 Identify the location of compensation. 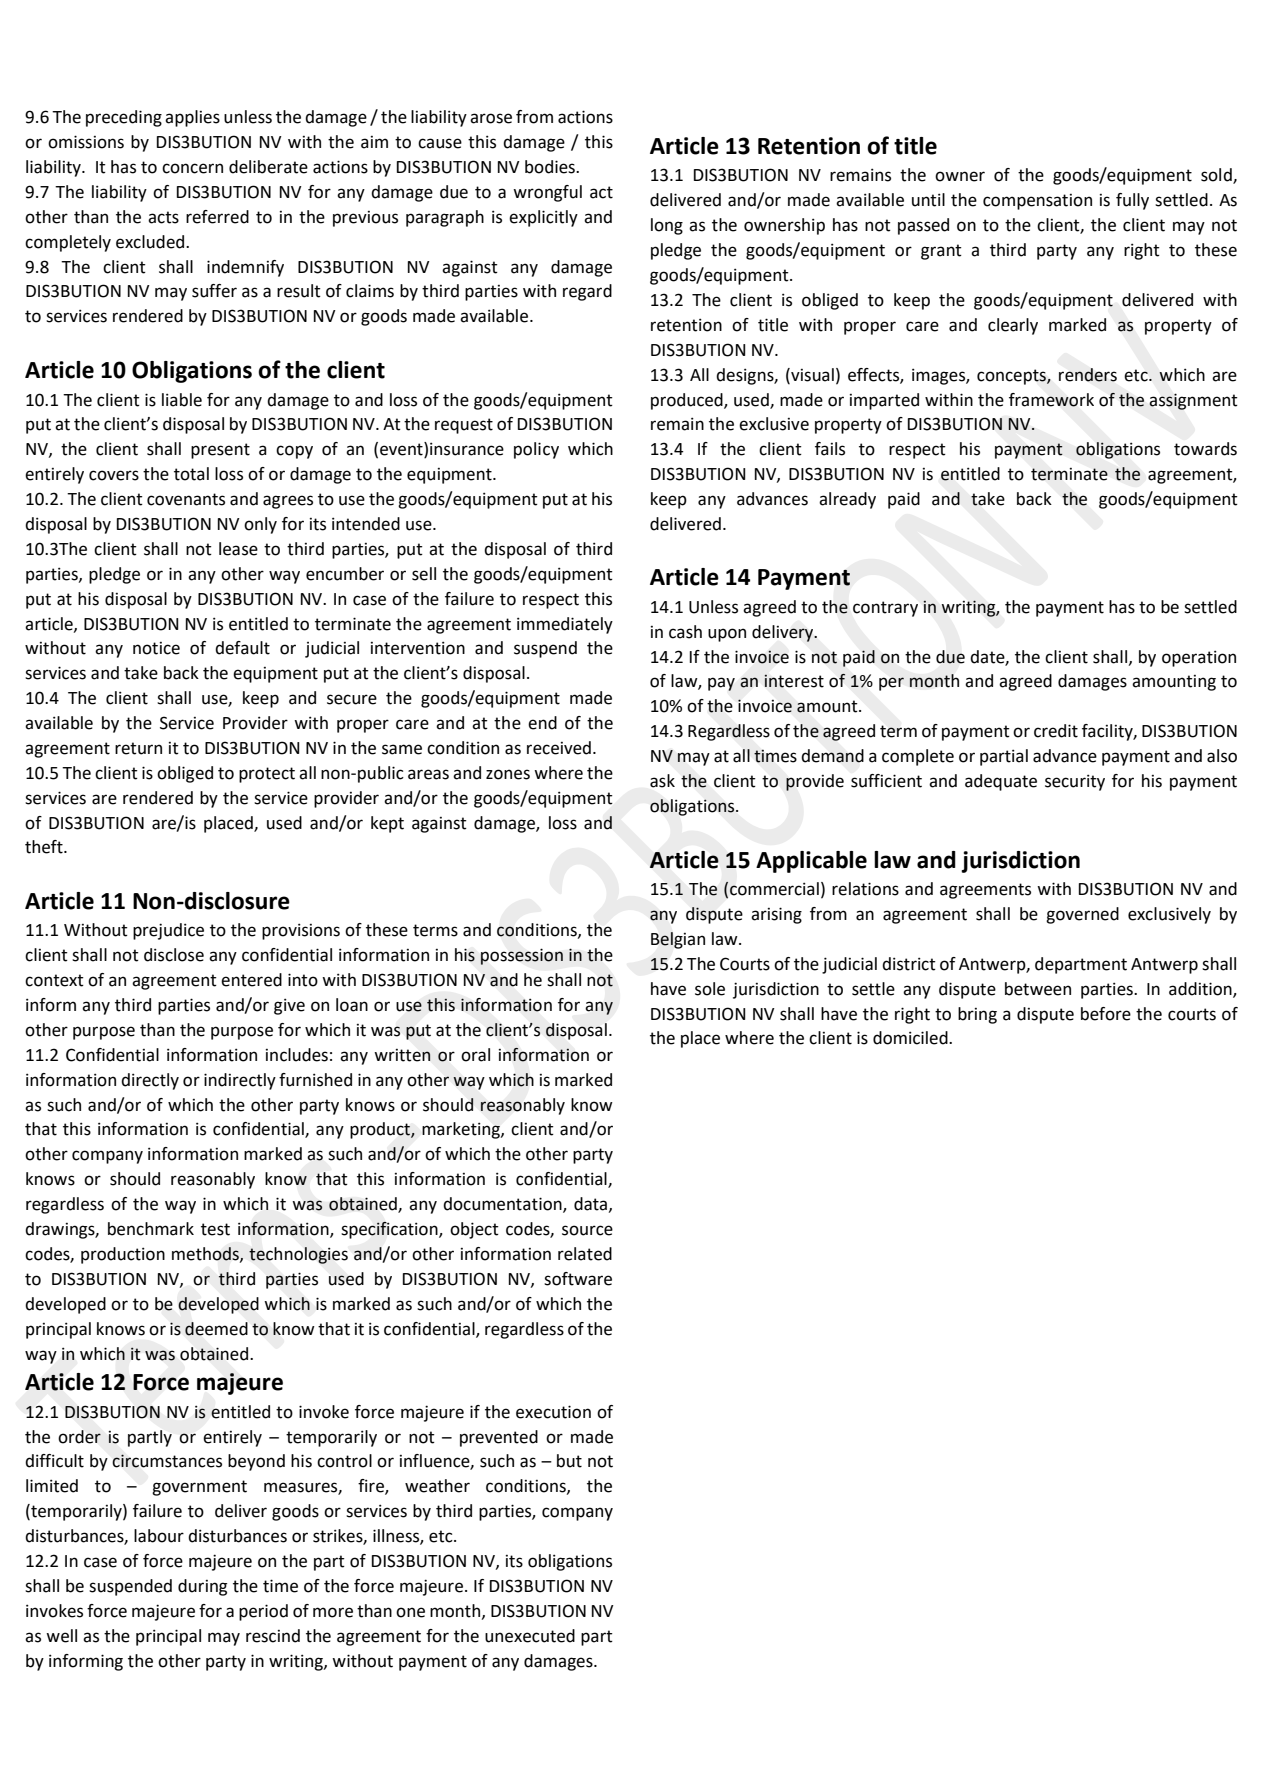
(1037, 202).
